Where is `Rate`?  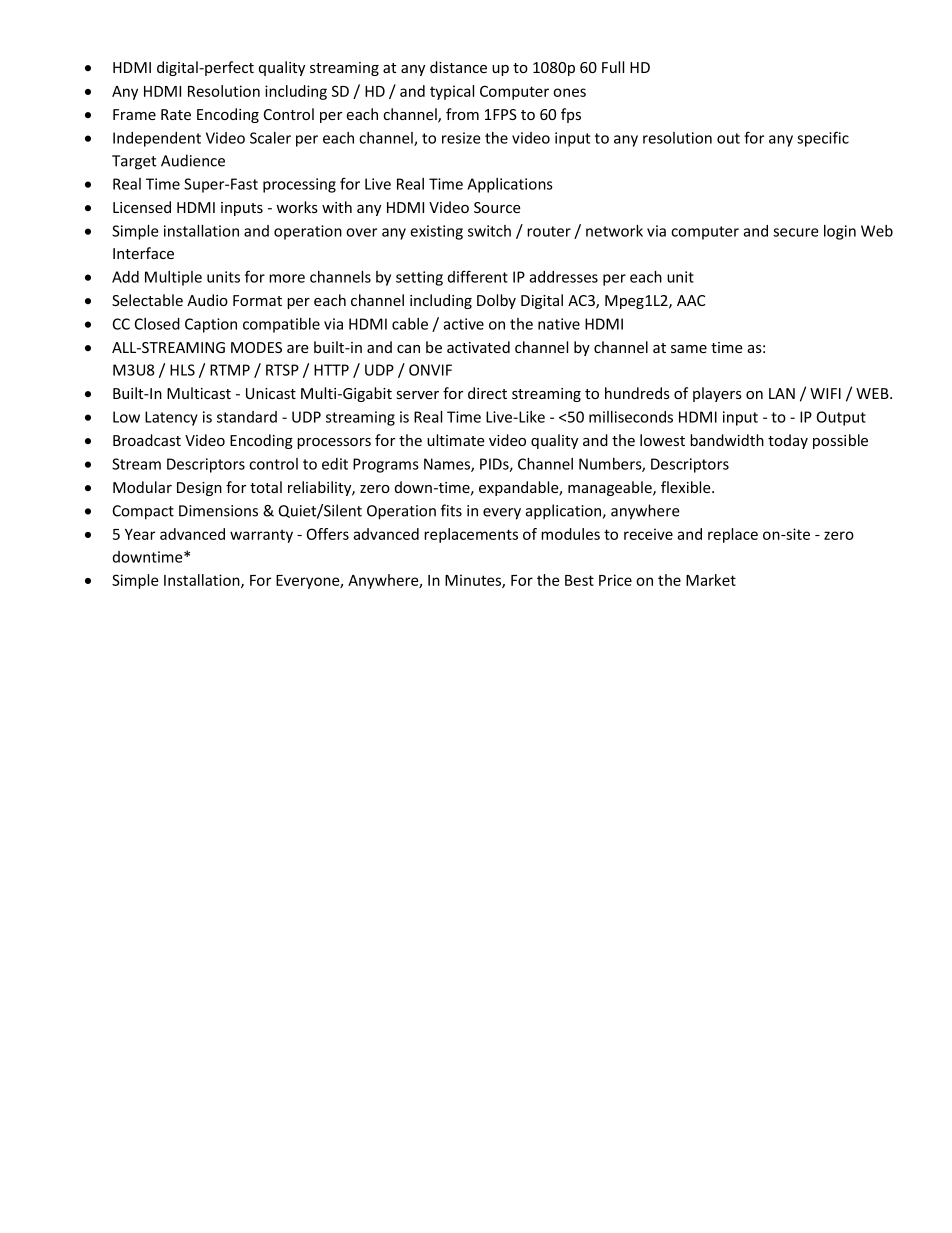 Rate is located at coordinates (176, 114).
